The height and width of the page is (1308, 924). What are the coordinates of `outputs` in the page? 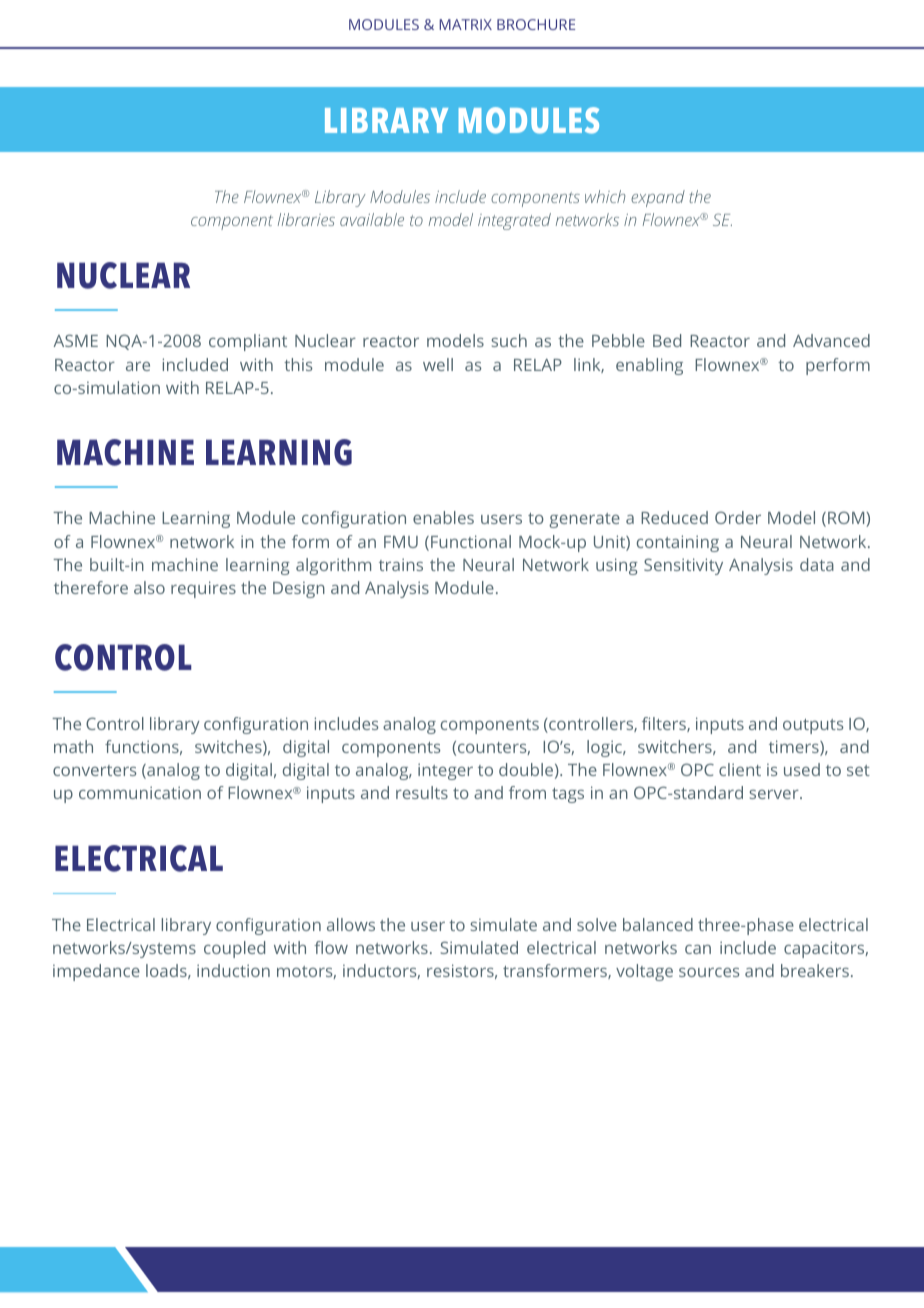 It's located at (813, 726).
